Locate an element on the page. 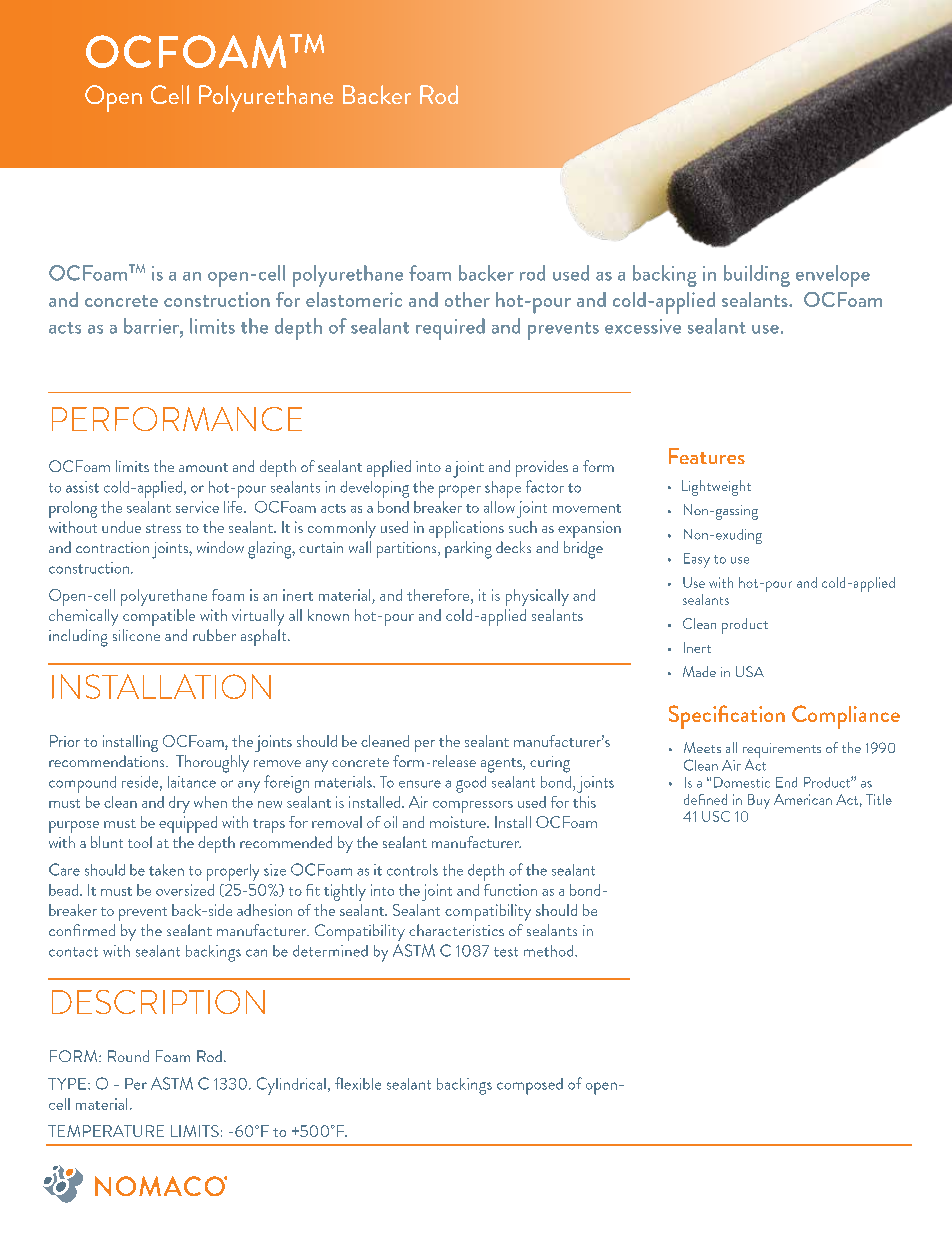  required is located at coordinates (450, 329).
